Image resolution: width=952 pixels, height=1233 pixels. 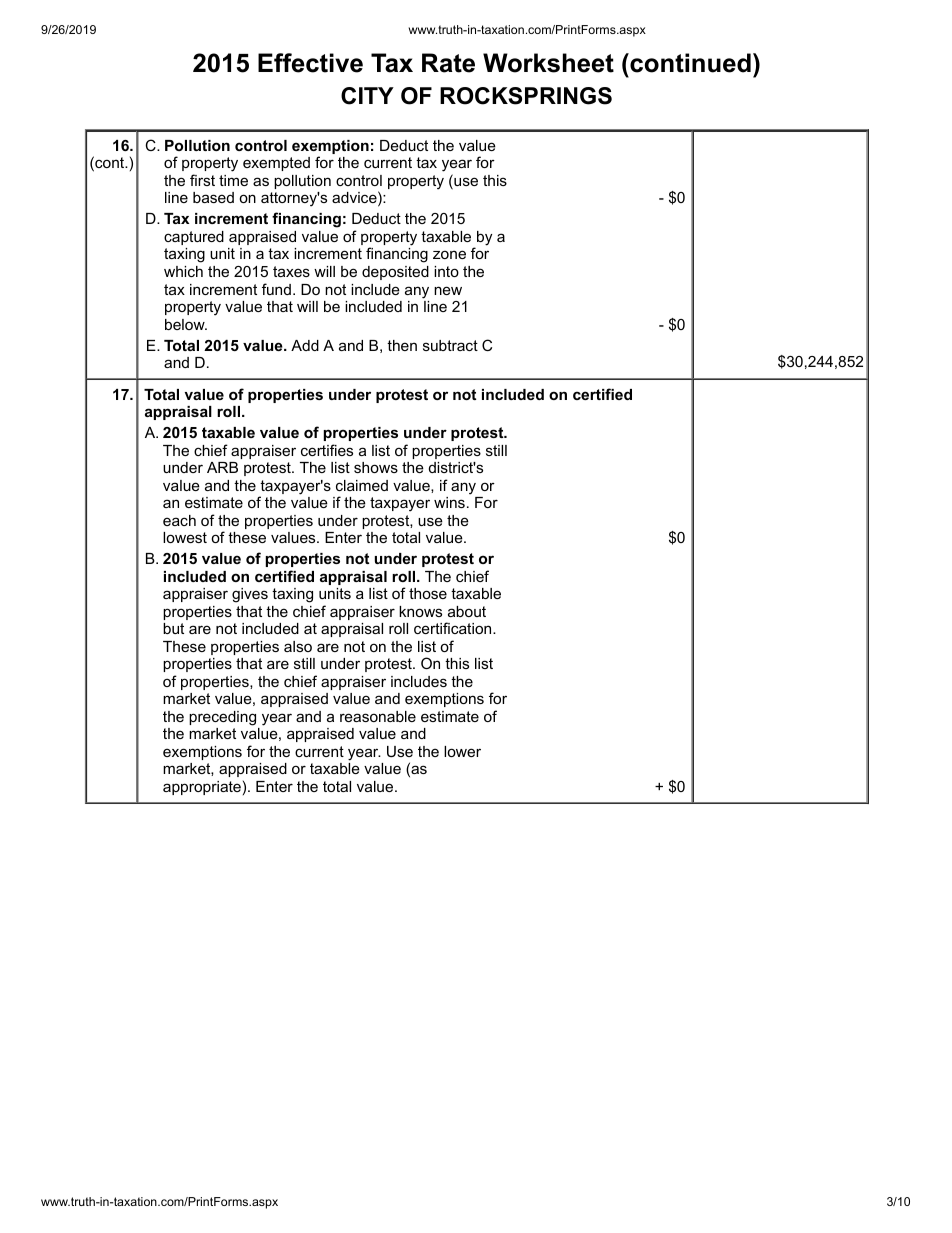 What do you see at coordinates (449, 502) in the screenshot?
I see `wins` at bounding box center [449, 502].
